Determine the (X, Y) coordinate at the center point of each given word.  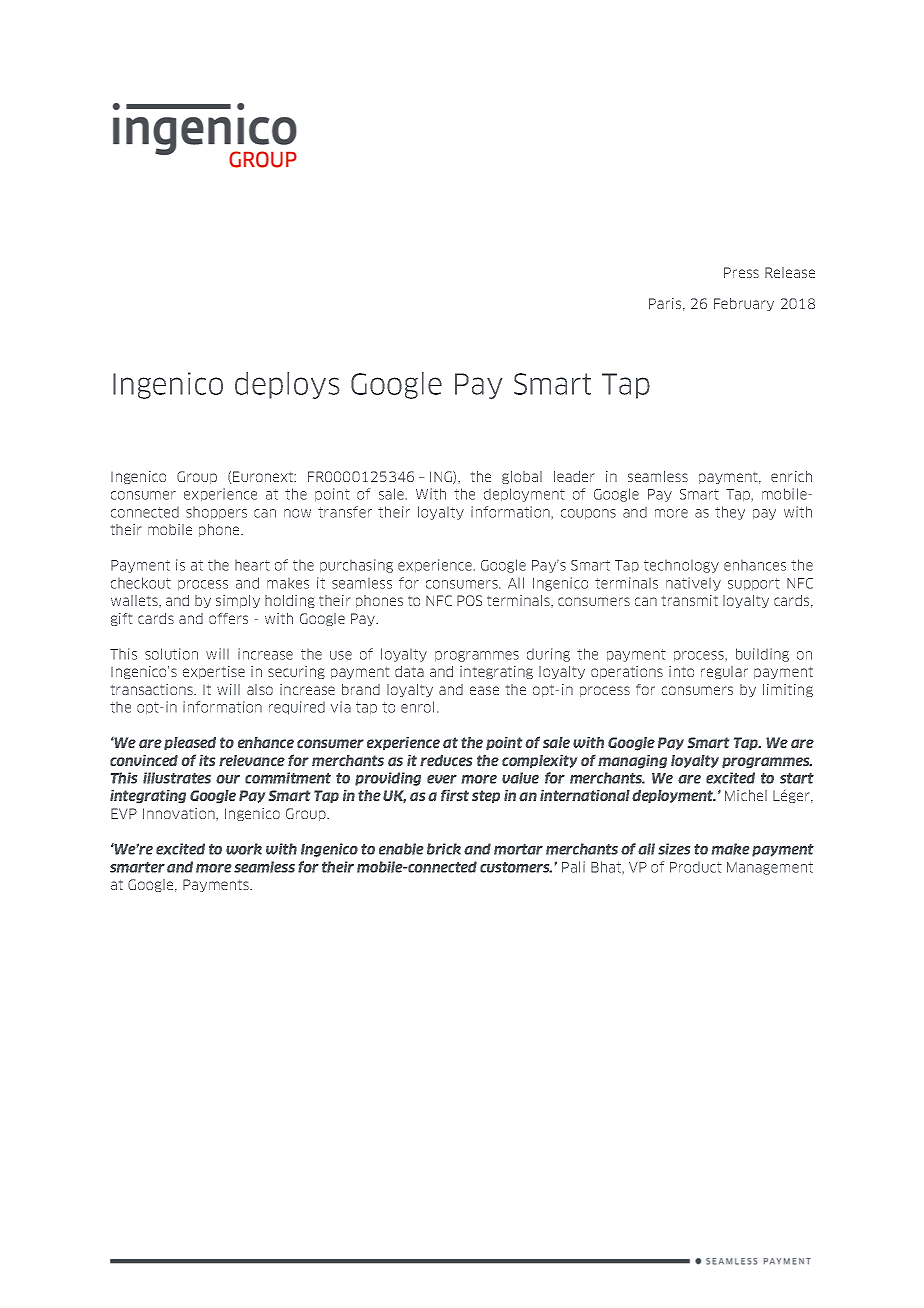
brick (444, 849)
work (244, 849)
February (744, 304)
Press (741, 272)
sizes (674, 849)
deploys (287, 385)
